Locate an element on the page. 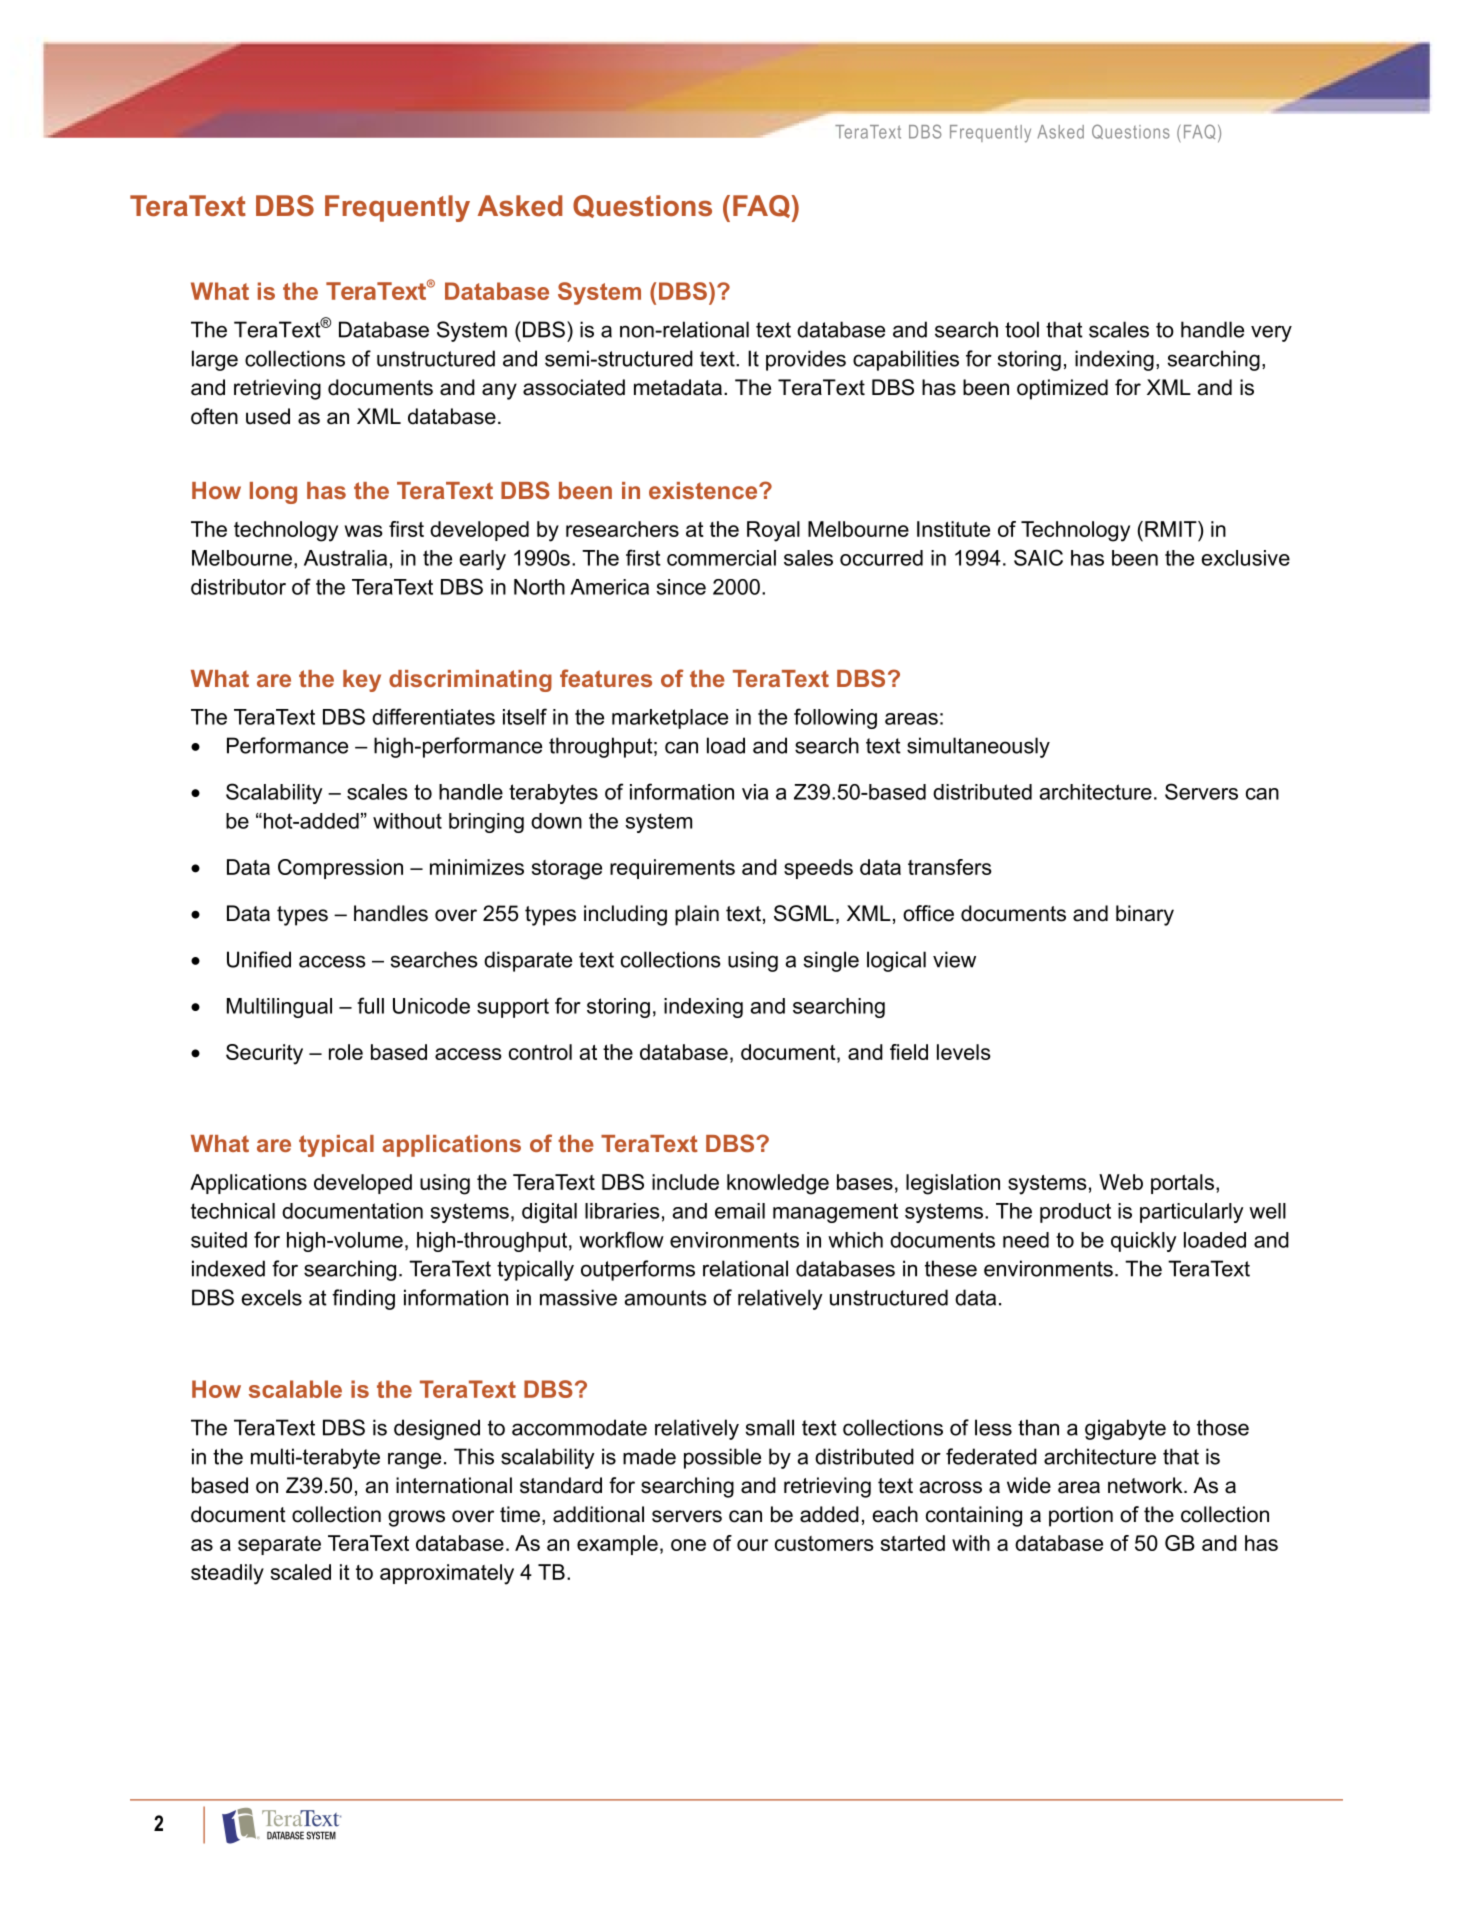 This page has width=1473, height=1907. one is located at coordinates (688, 1545).
